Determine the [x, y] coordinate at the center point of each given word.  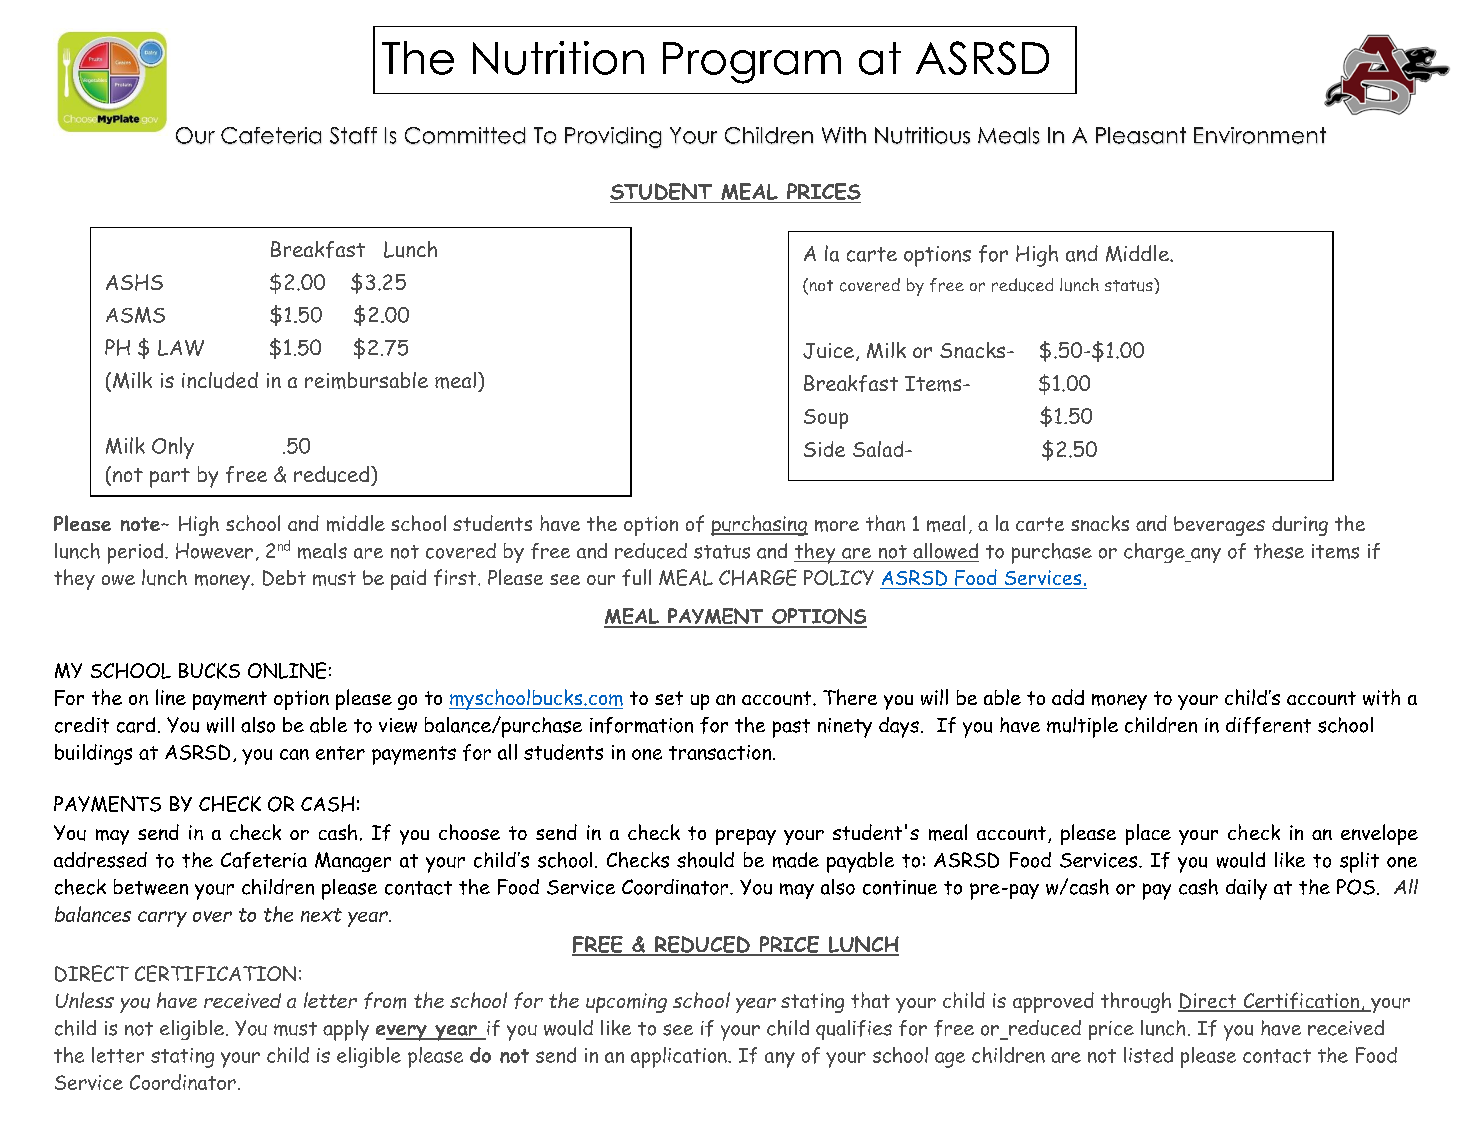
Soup [826, 419]
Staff [353, 135]
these [1279, 551]
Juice [828, 351]
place [1148, 834]
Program [752, 63]
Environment [1260, 135]
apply [346, 1030]
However [214, 551]
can [294, 754]
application [680, 1057]
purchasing [759, 525]
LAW [181, 348]
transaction [721, 752]
